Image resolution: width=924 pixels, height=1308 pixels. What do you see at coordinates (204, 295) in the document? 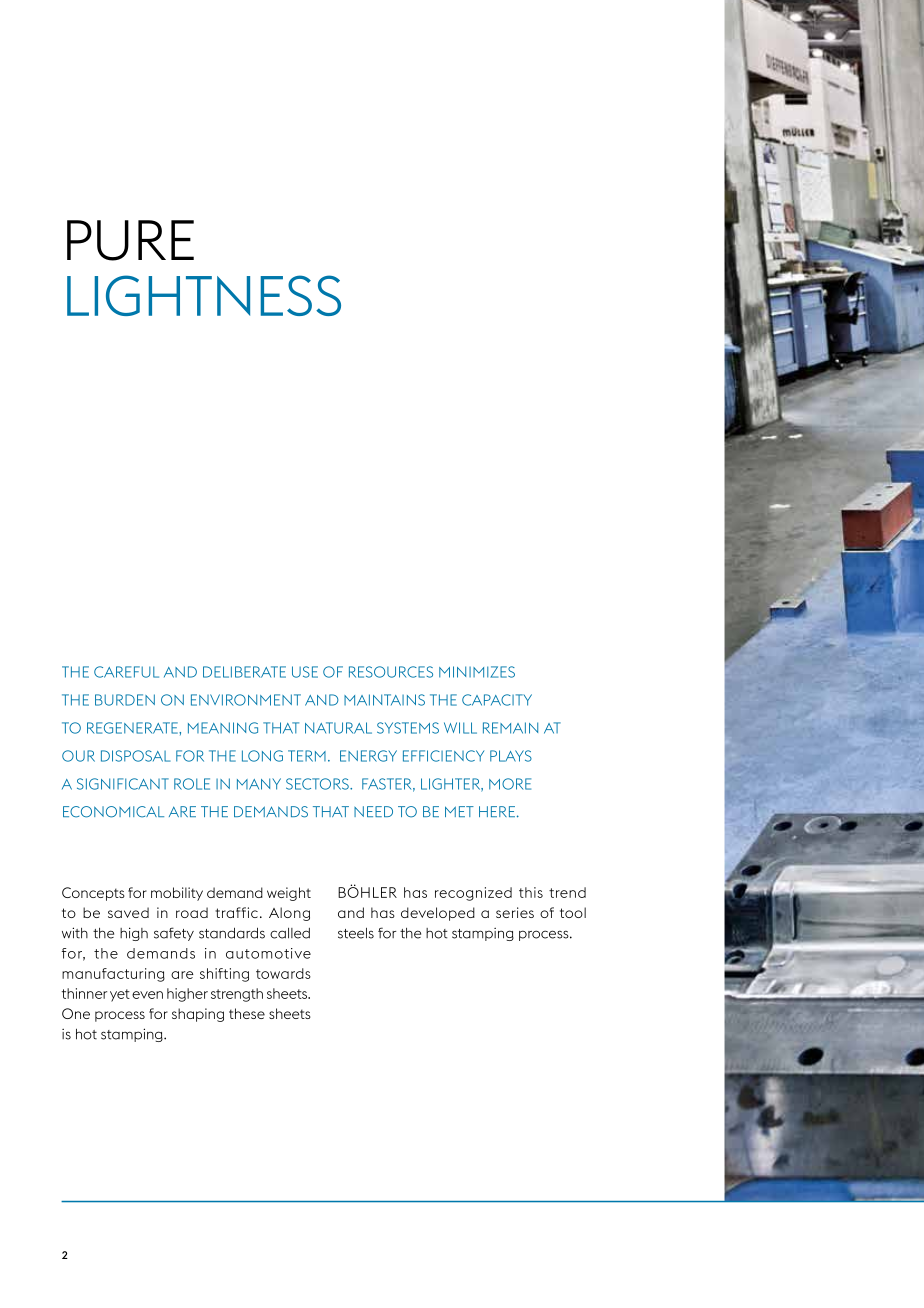
I see `LIGHTNESS` at bounding box center [204, 295].
